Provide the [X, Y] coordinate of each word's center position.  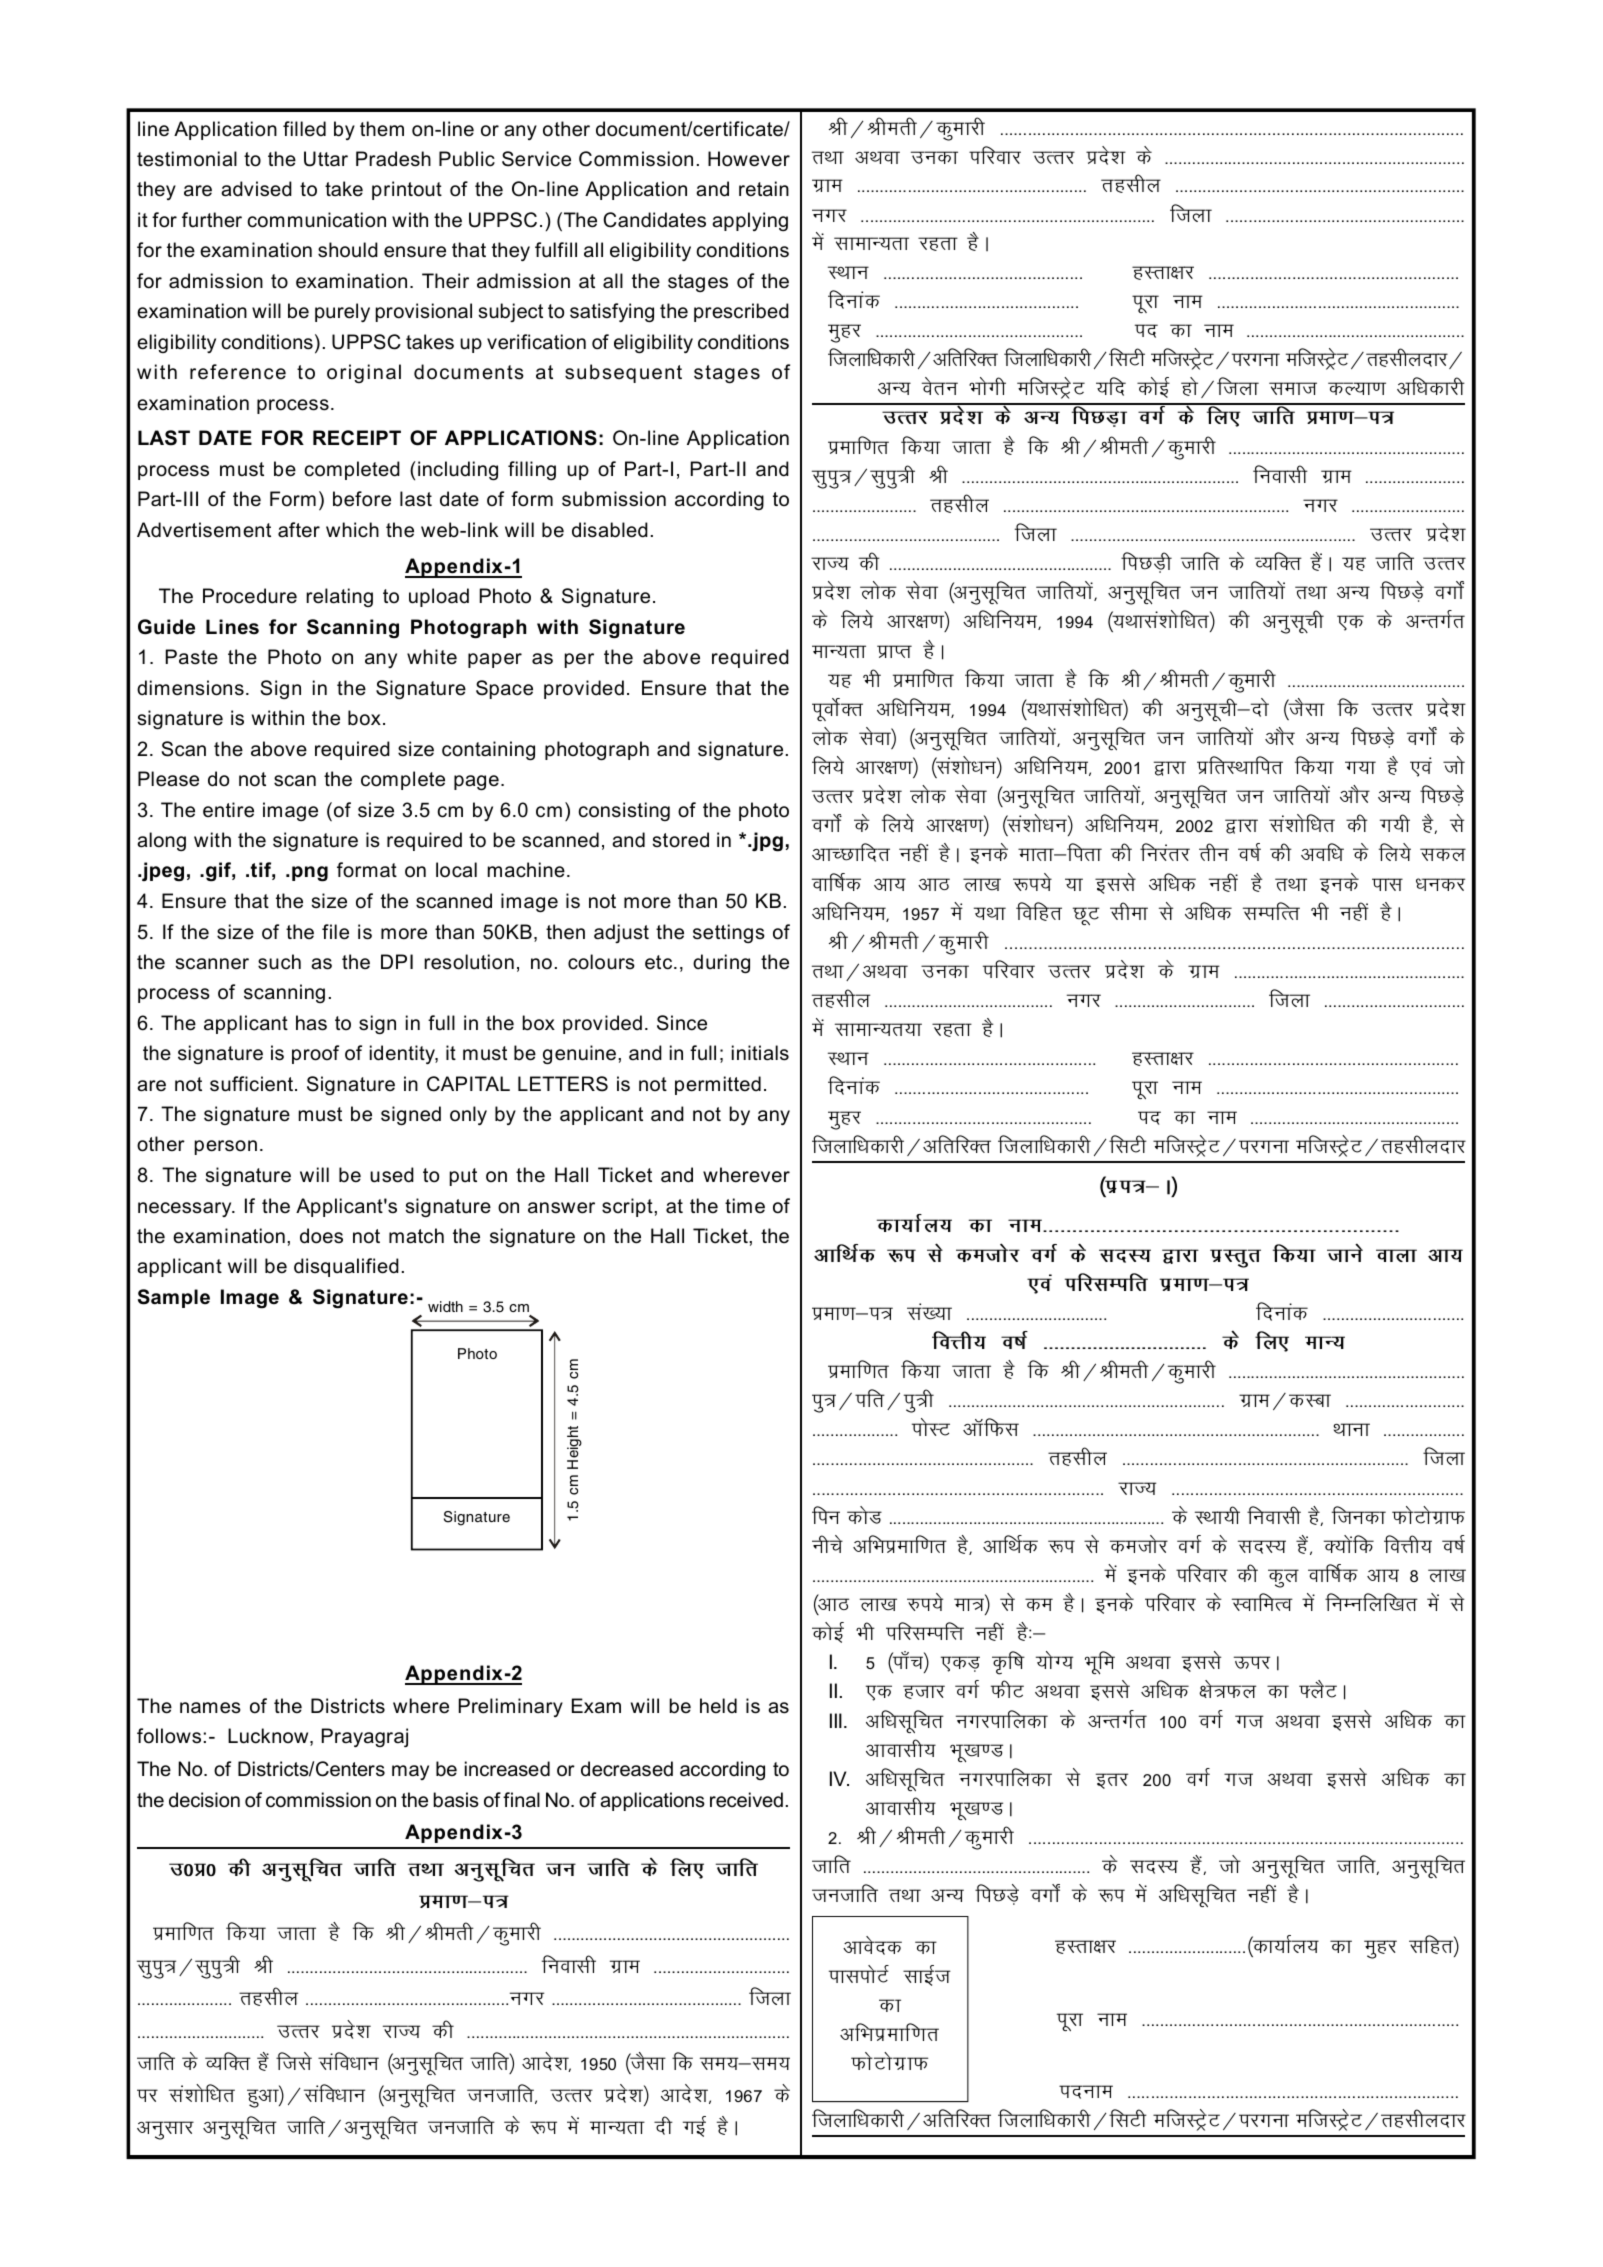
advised [256, 189]
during [721, 963]
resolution [469, 962]
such [279, 962]
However [749, 159]
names [210, 1708]
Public [467, 159]
